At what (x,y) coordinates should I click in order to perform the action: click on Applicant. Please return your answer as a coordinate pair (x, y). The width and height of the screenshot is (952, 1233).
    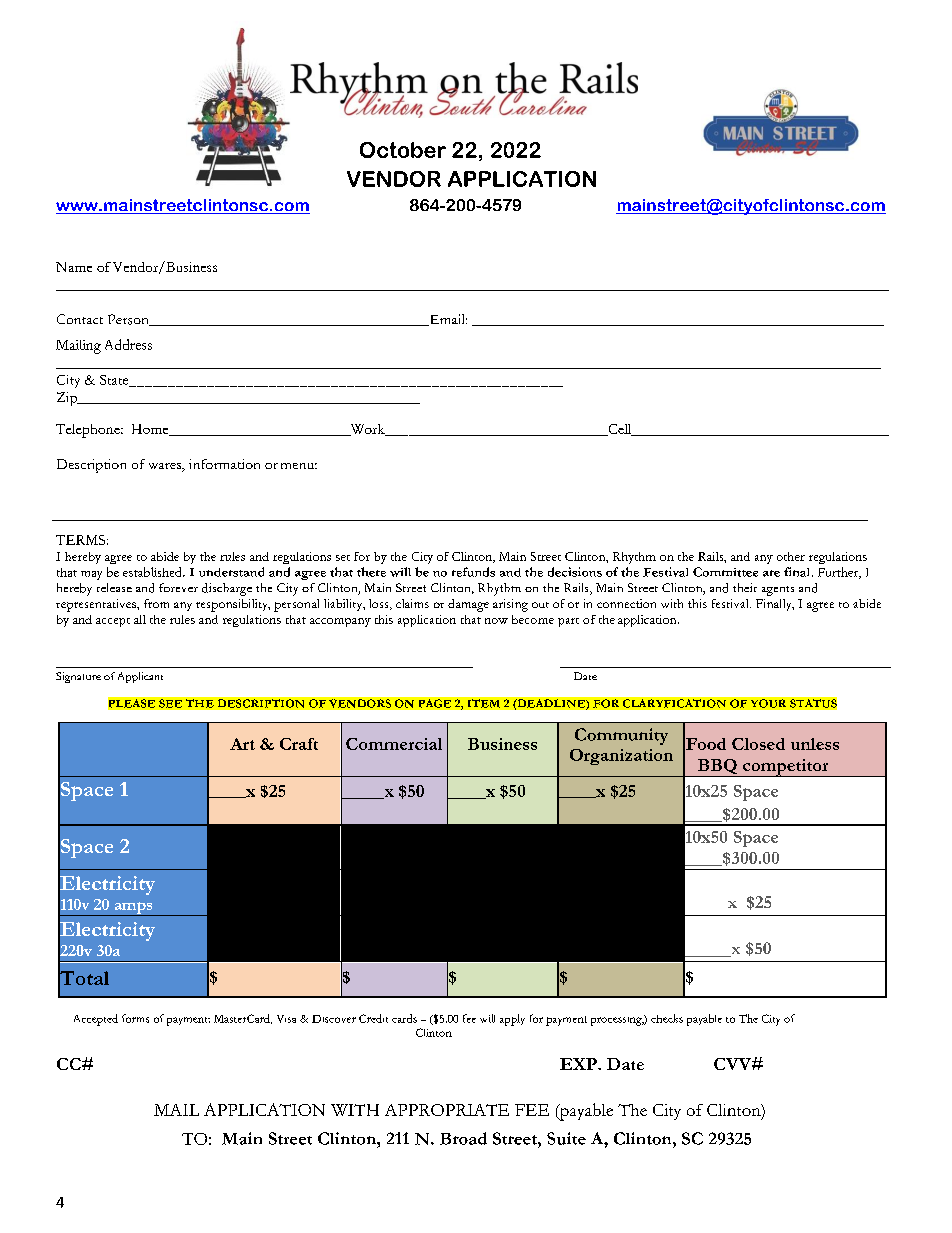
    Looking at the image, I should click on (140, 677).
